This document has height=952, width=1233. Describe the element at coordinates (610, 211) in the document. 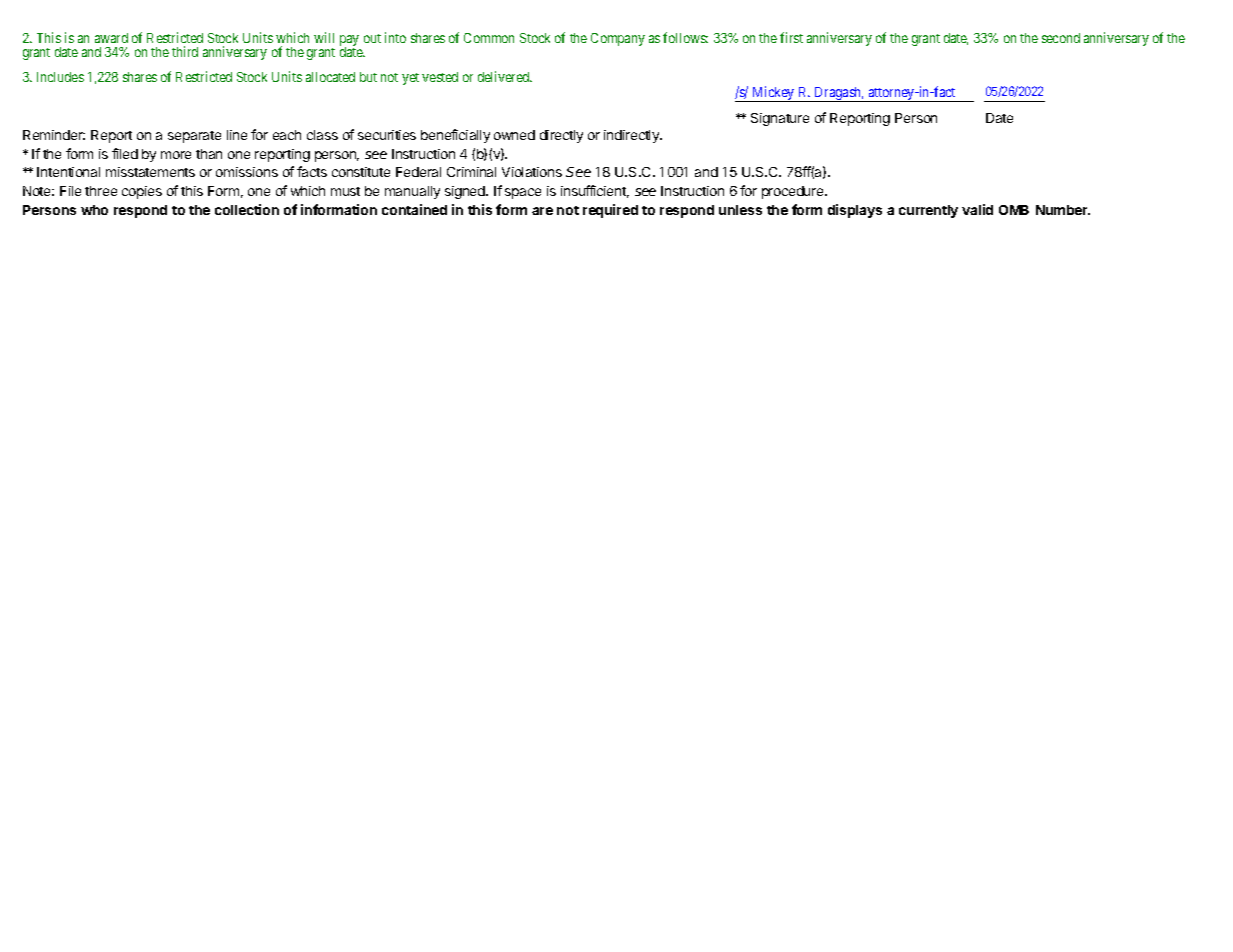

I see `required` at that location.
